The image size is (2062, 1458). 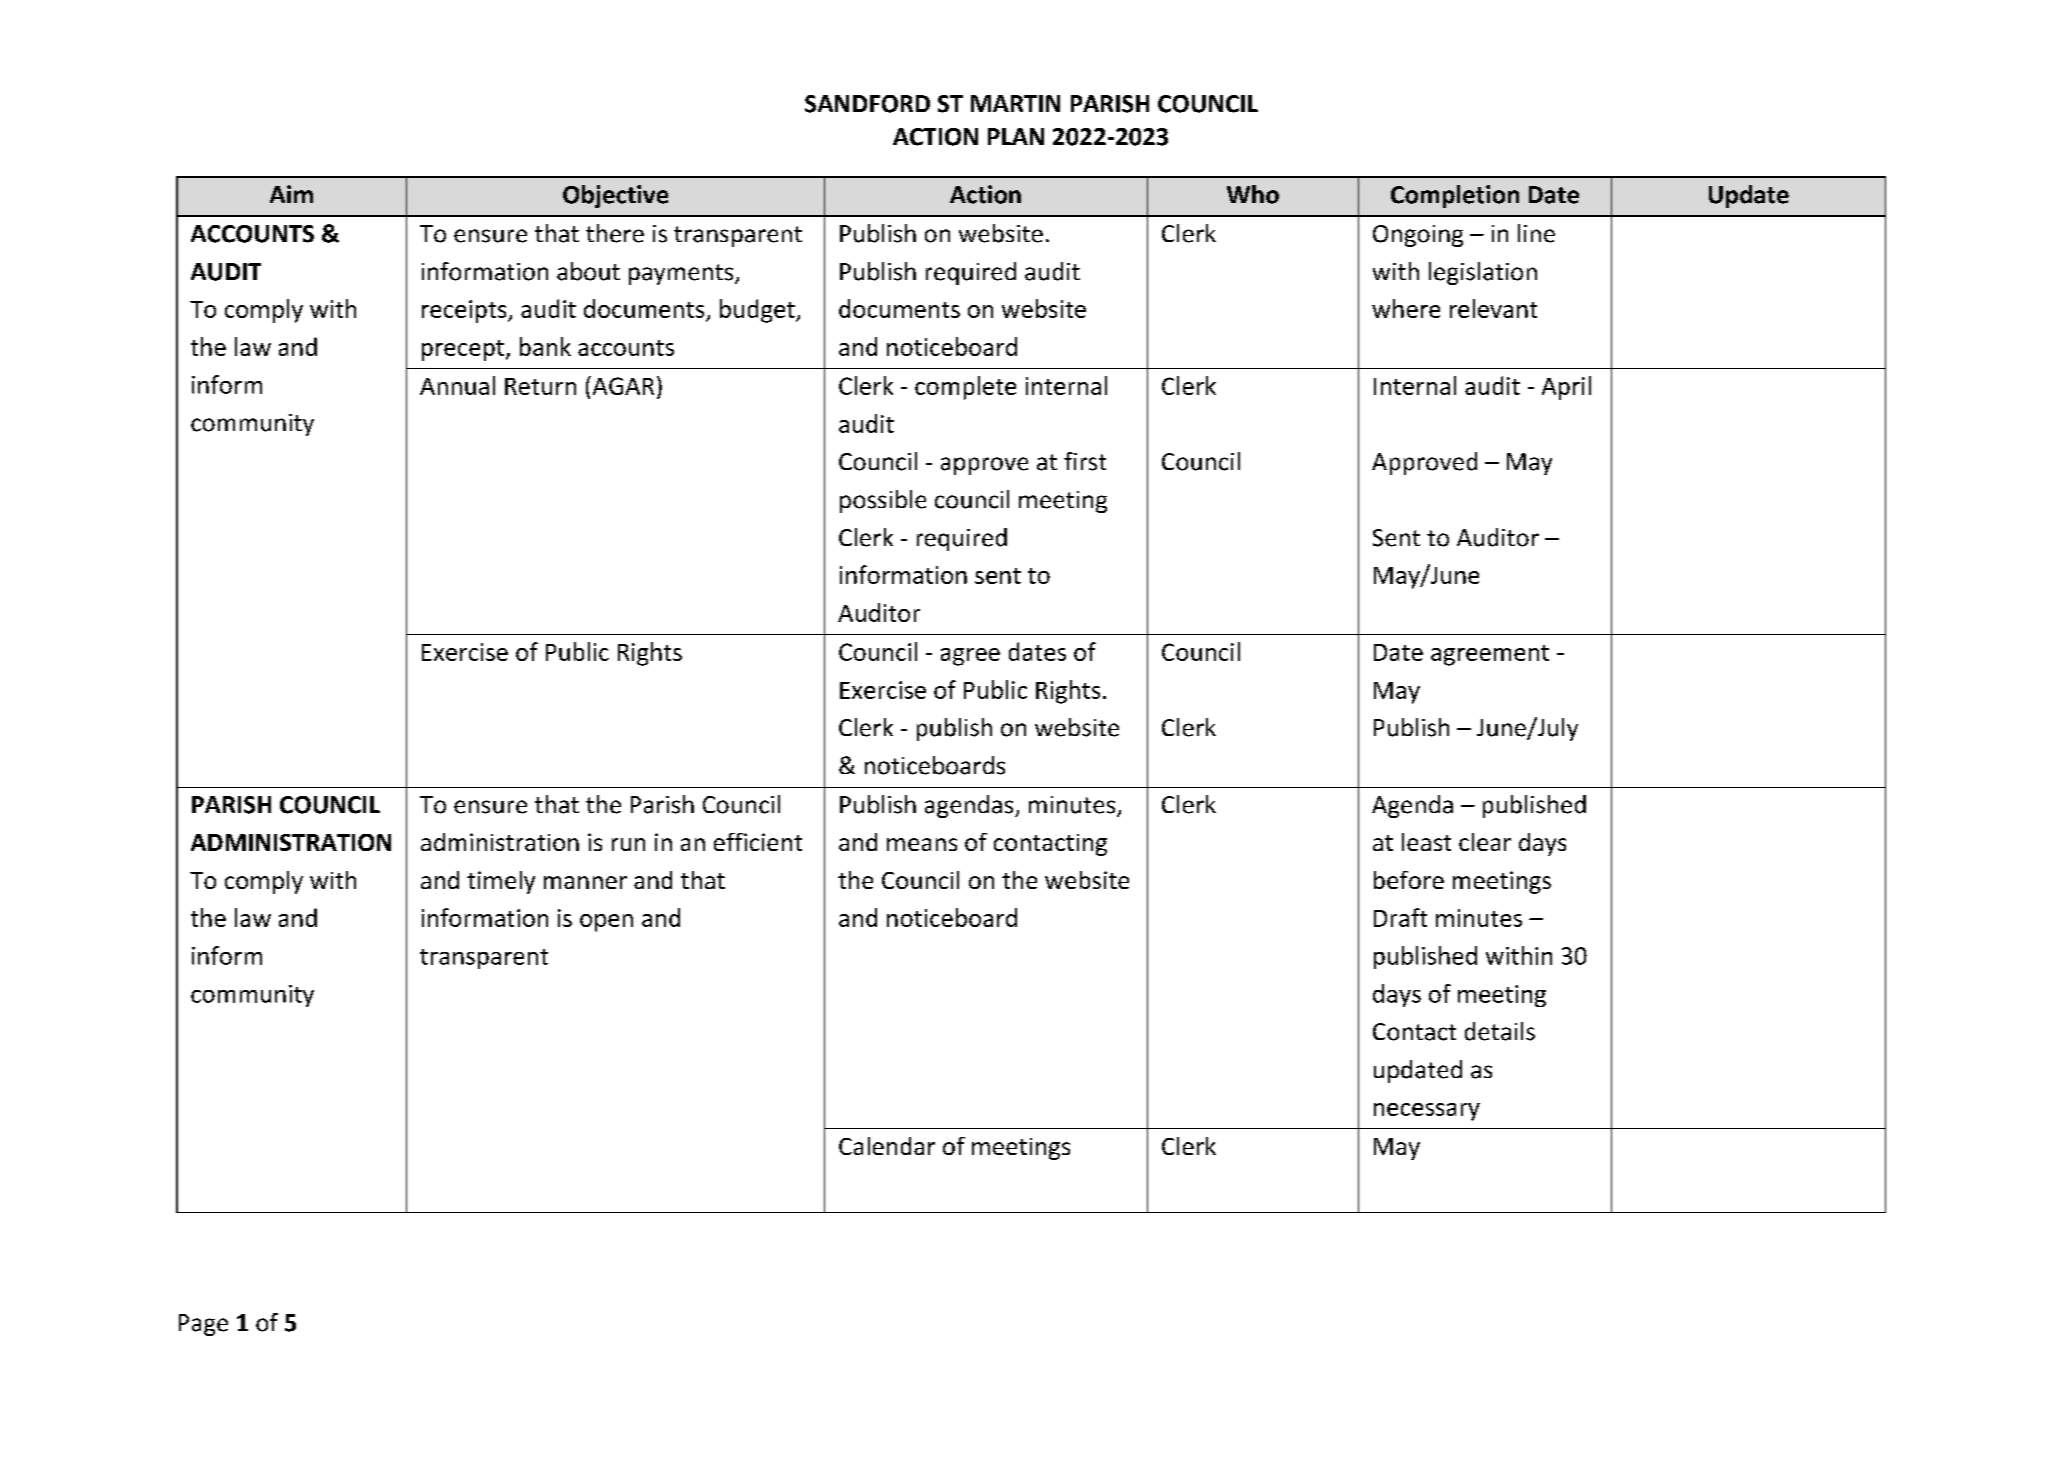 I want to click on April, so click(x=1566, y=388).
